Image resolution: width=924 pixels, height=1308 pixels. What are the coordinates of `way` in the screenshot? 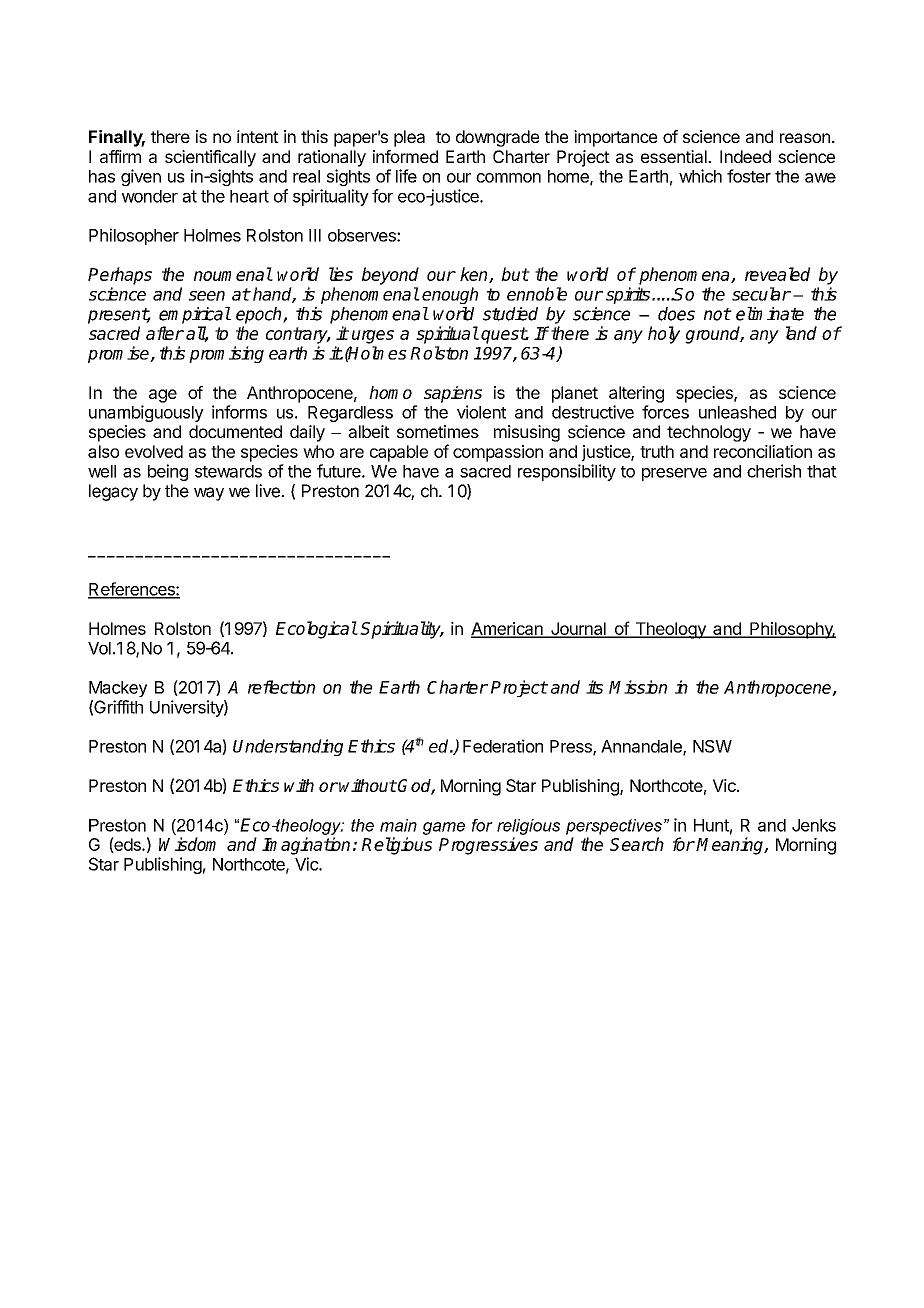 It's located at (209, 494).
